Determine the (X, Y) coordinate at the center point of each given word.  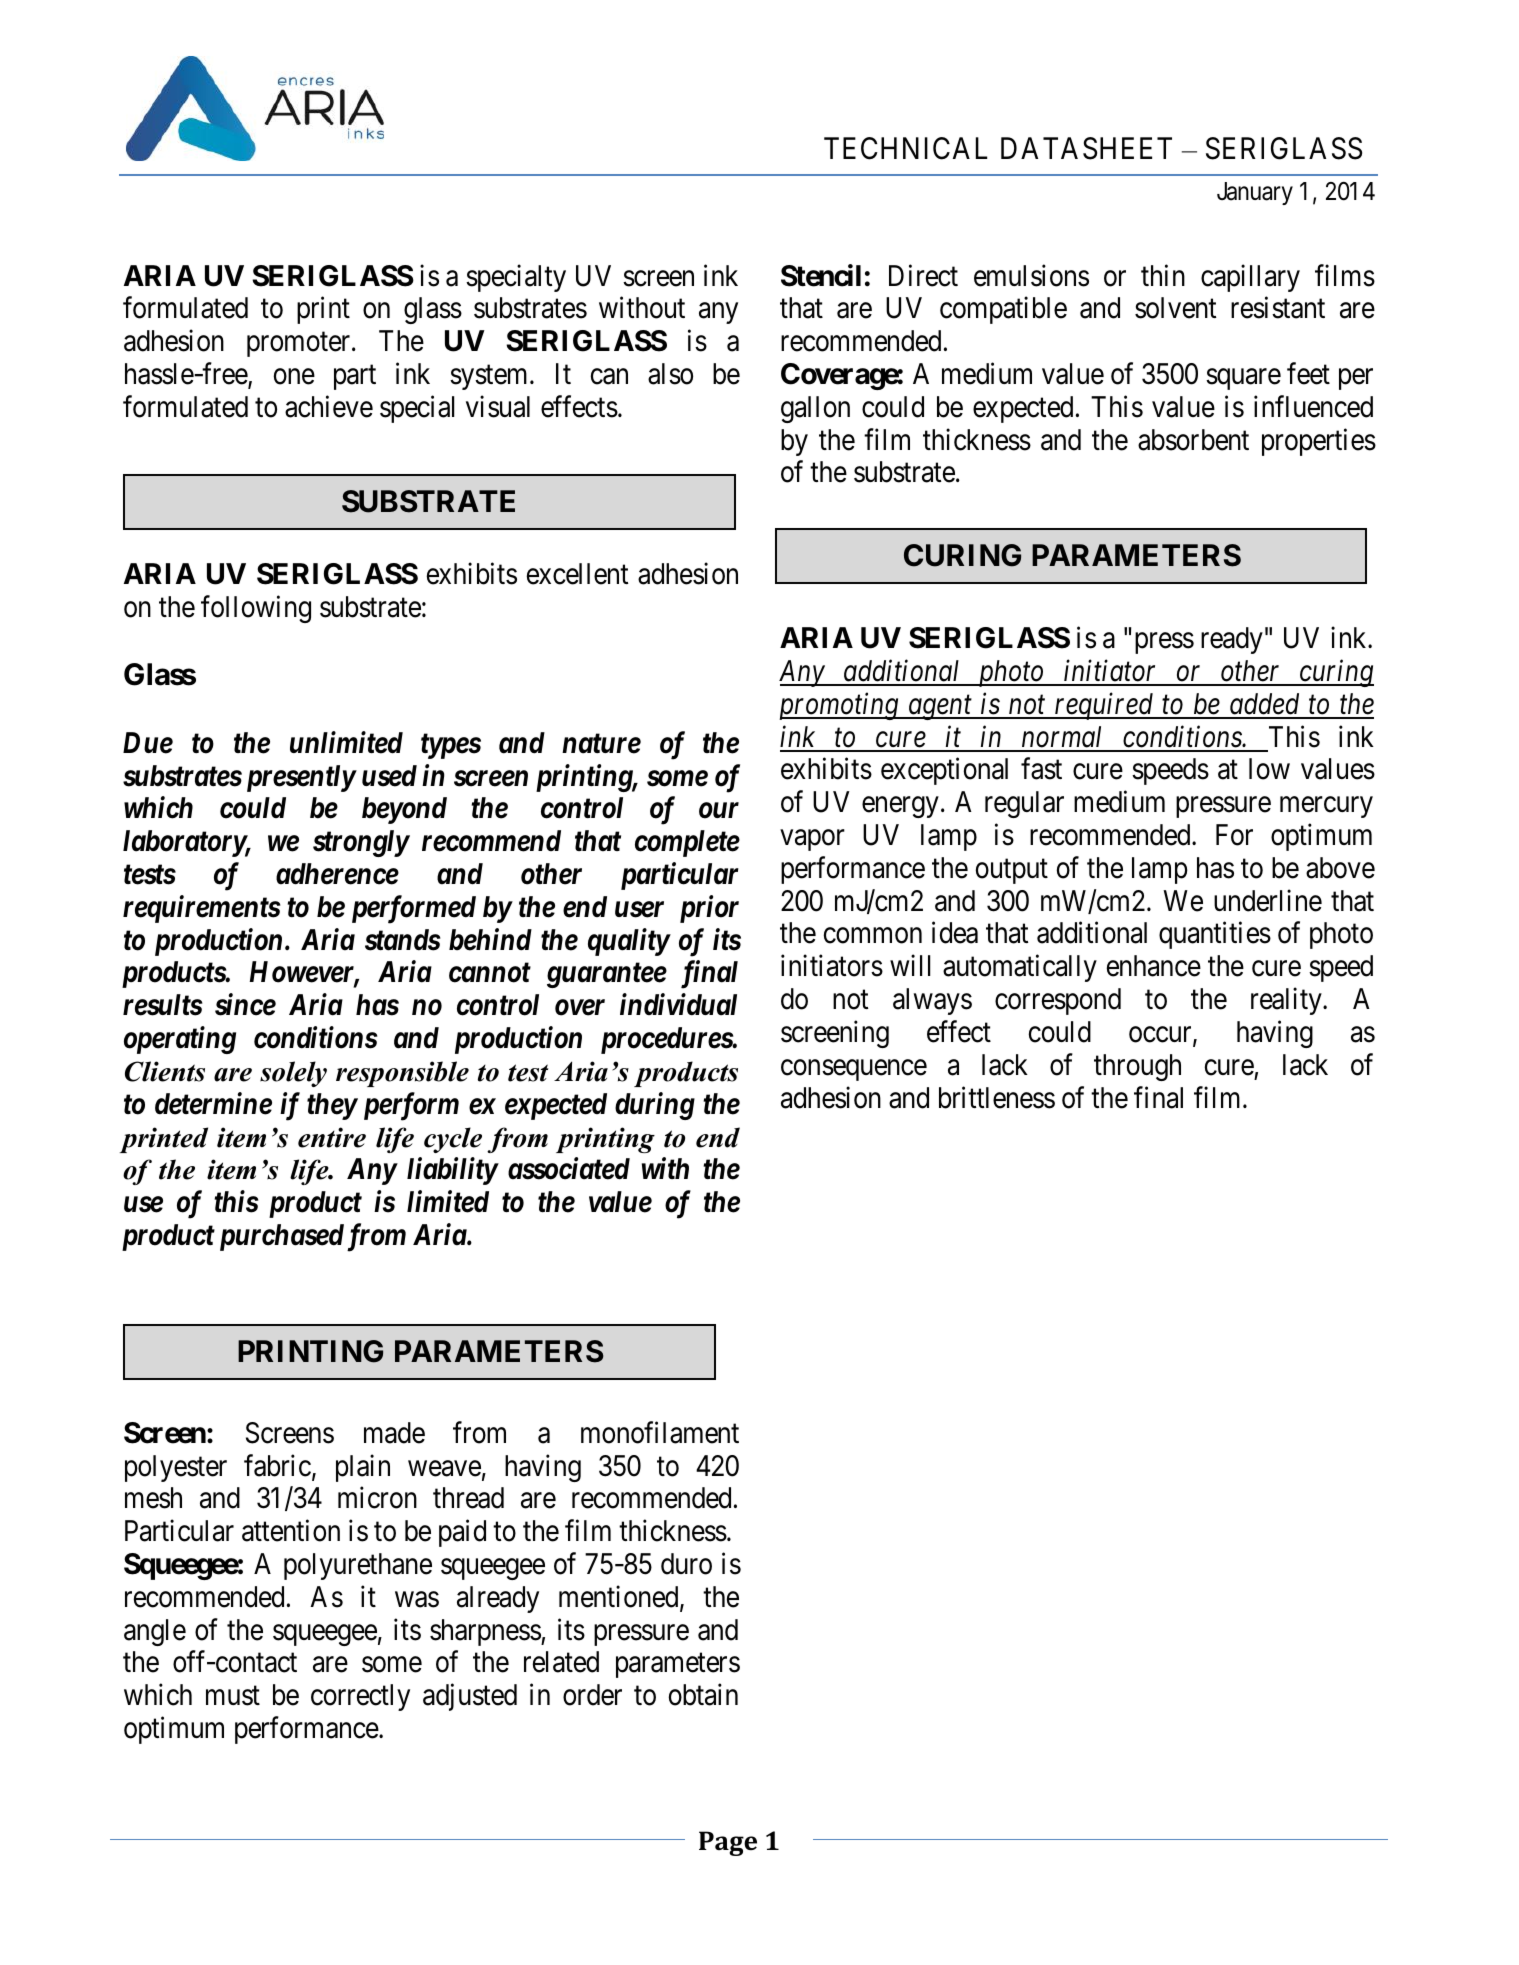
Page (728, 1843)
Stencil (821, 275)
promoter (300, 345)
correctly (360, 1697)
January (1255, 193)
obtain (703, 1695)
